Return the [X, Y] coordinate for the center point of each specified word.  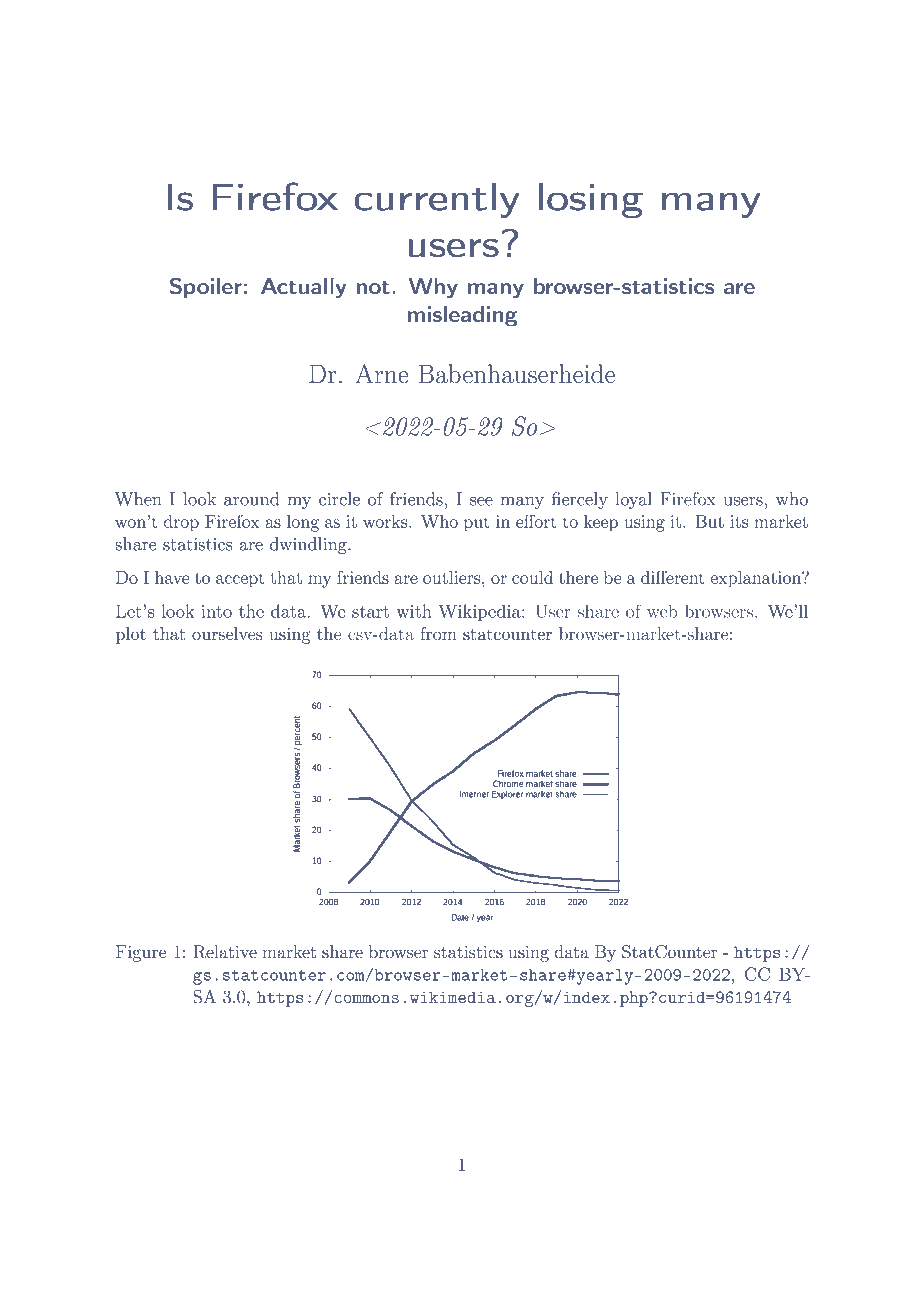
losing [590, 200]
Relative [225, 952]
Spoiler [206, 287]
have [172, 577]
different [673, 577]
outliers [452, 577]
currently [436, 200]
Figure [141, 953]
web [662, 611]
